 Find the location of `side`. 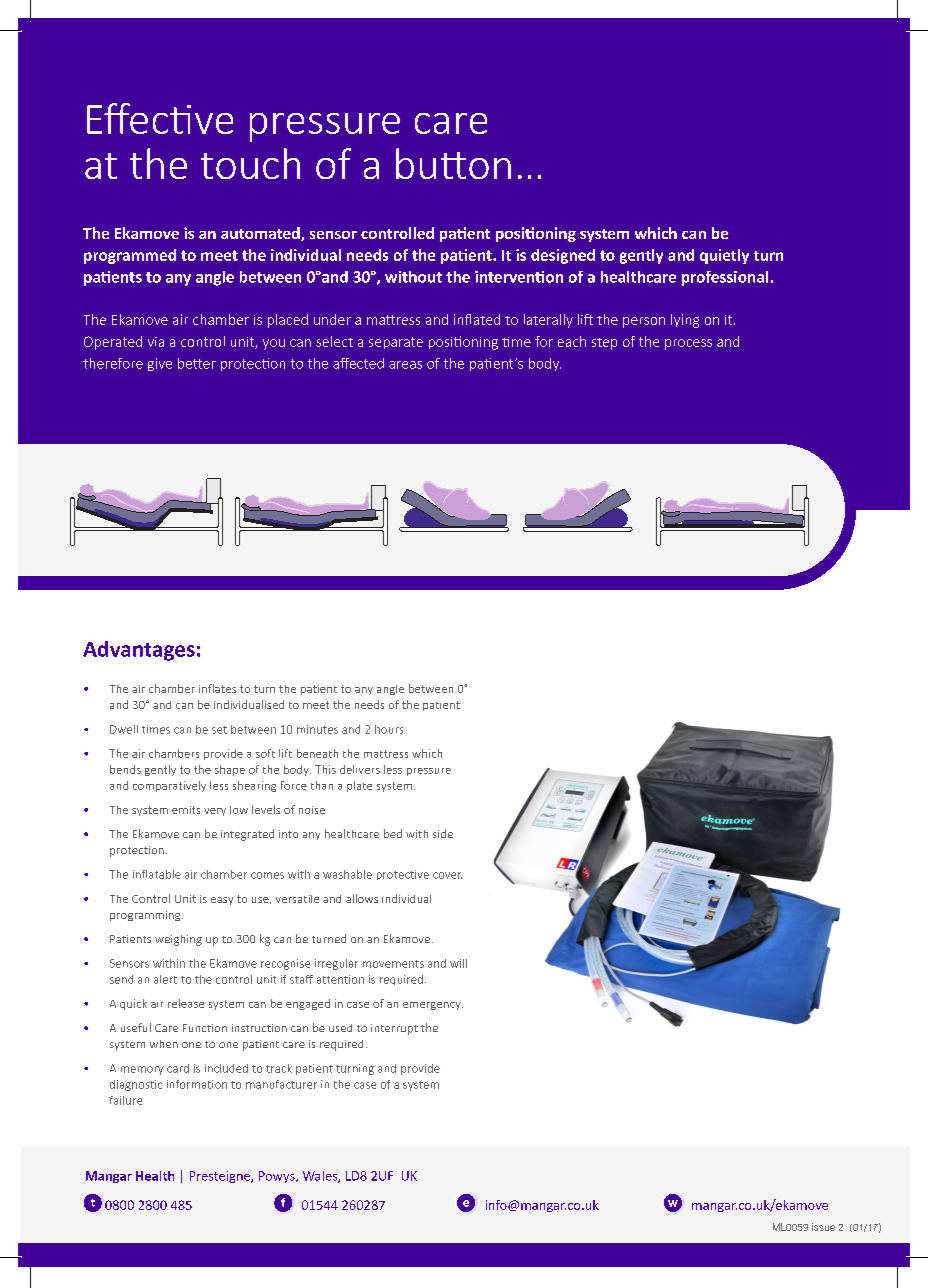

side is located at coordinates (443, 833).
